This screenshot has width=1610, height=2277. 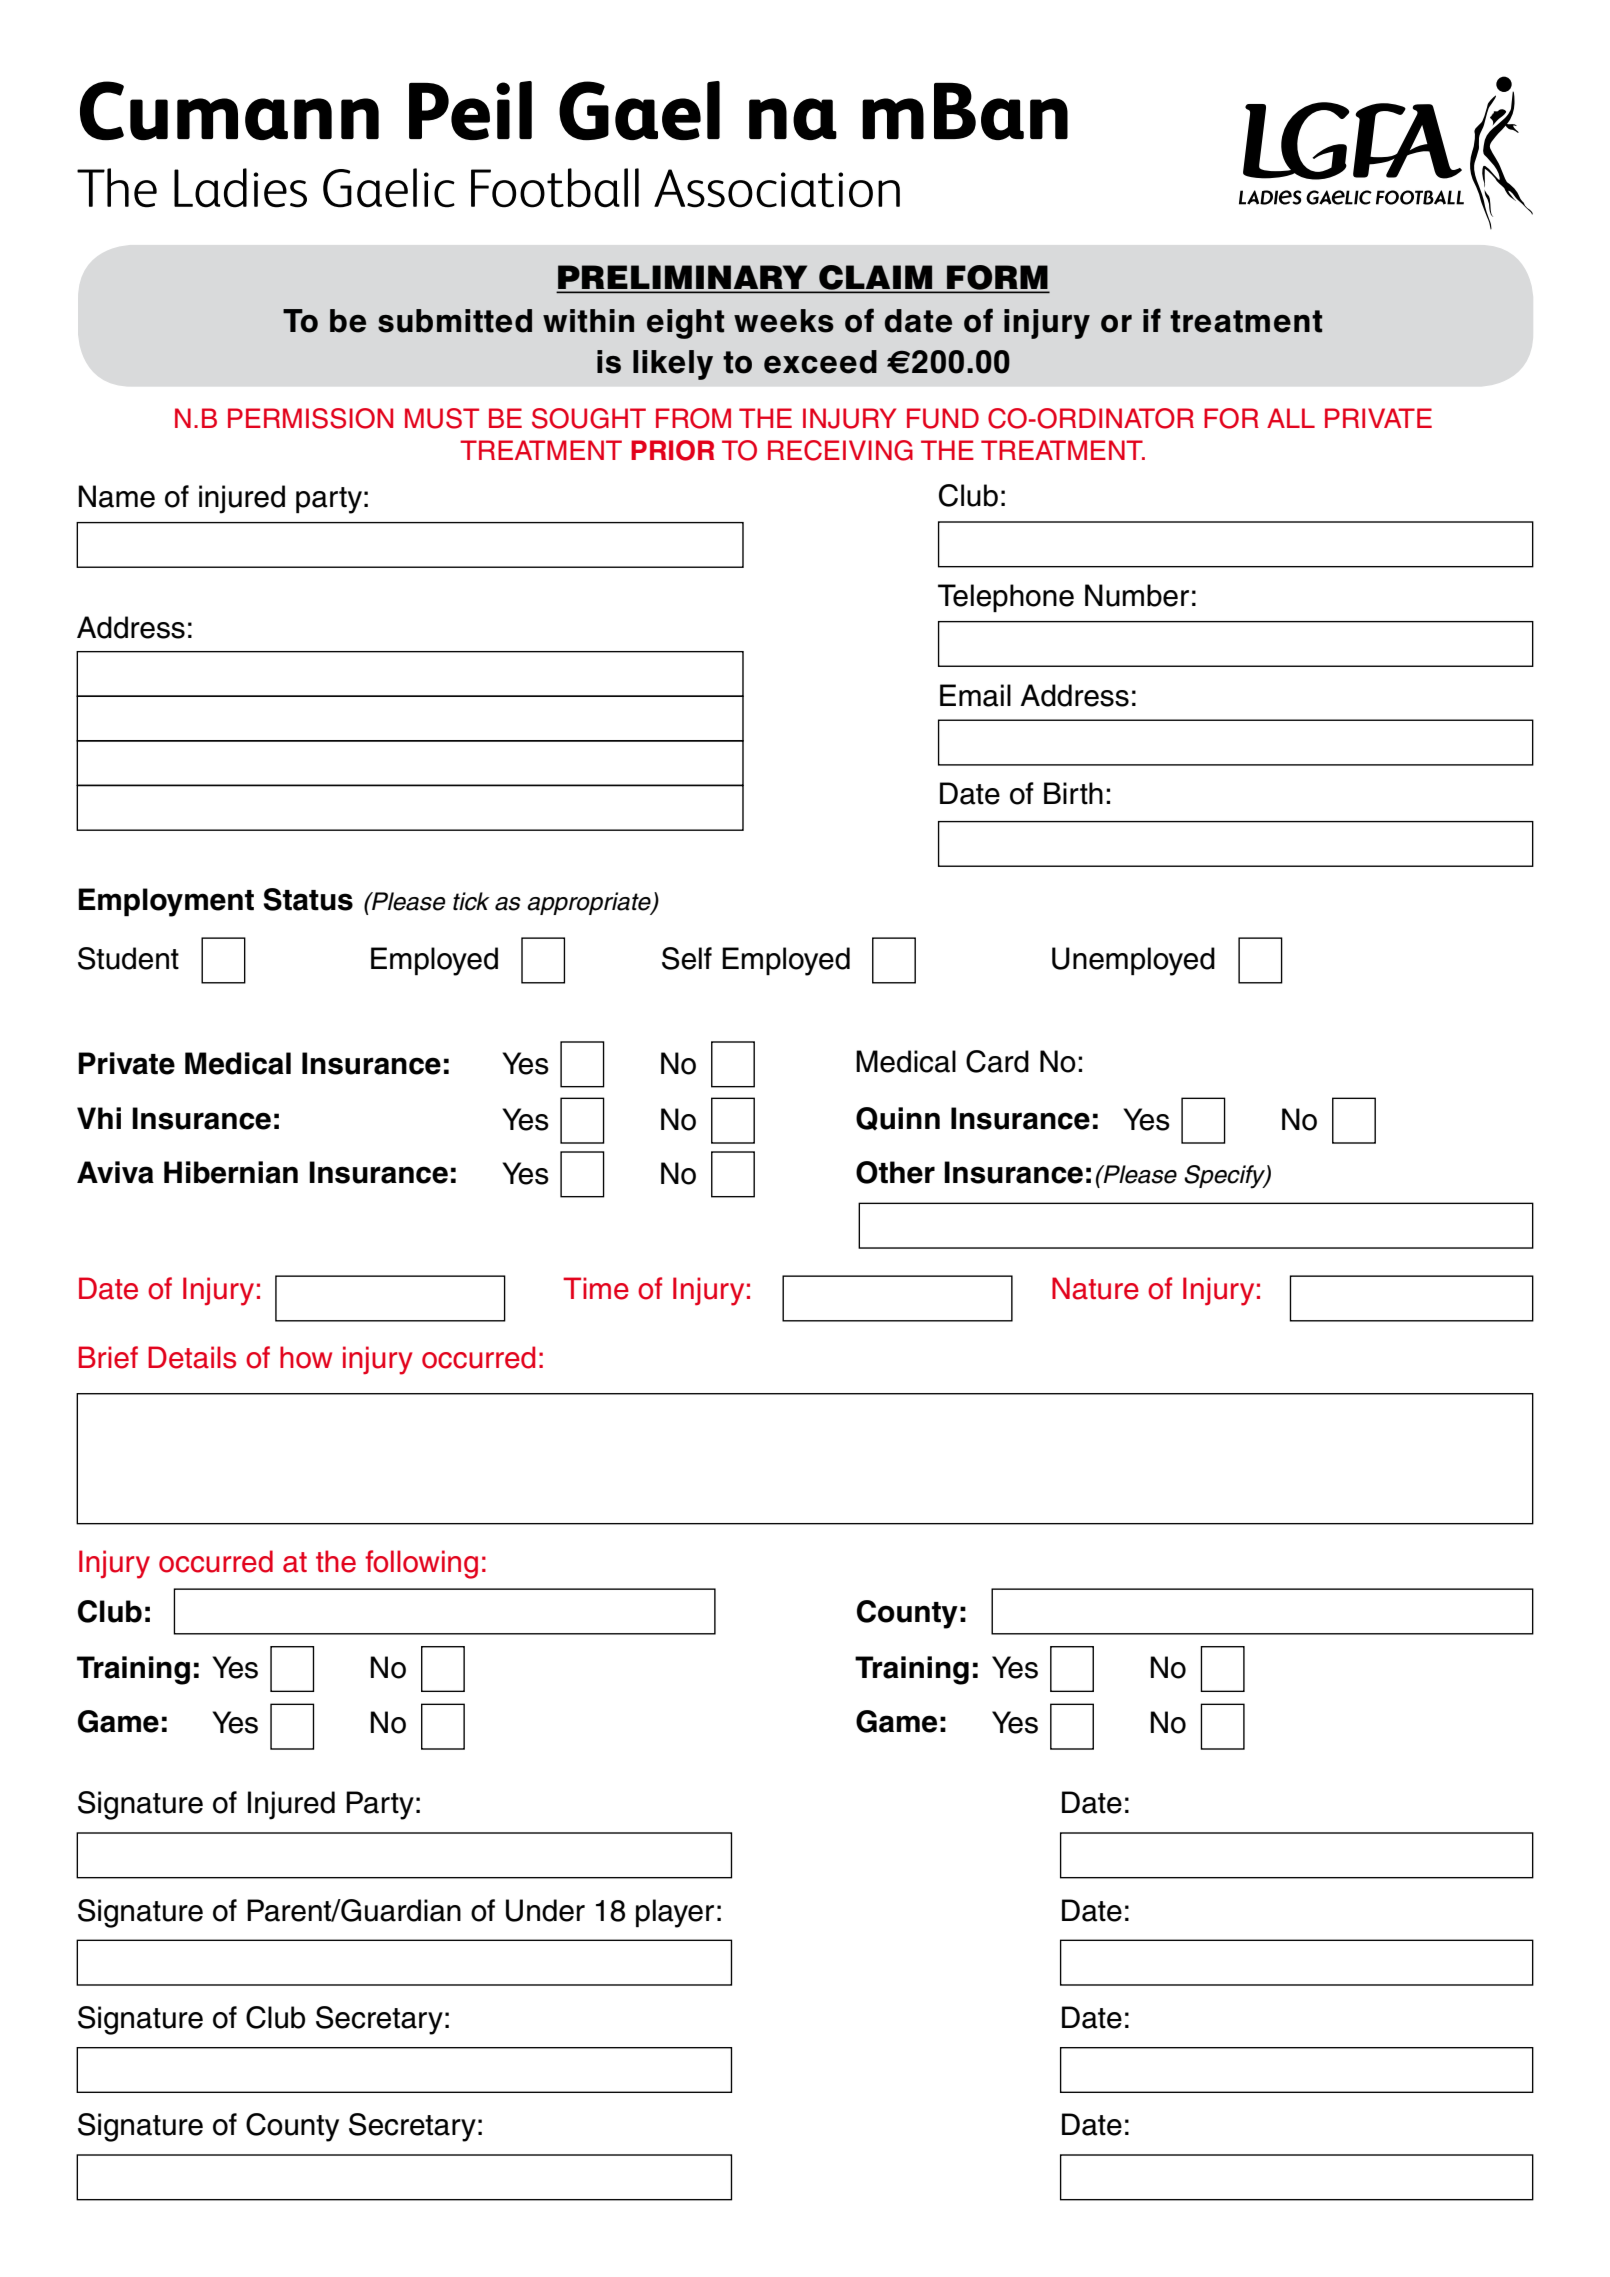 I want to click on Card, so click(x=997, y=1061).
